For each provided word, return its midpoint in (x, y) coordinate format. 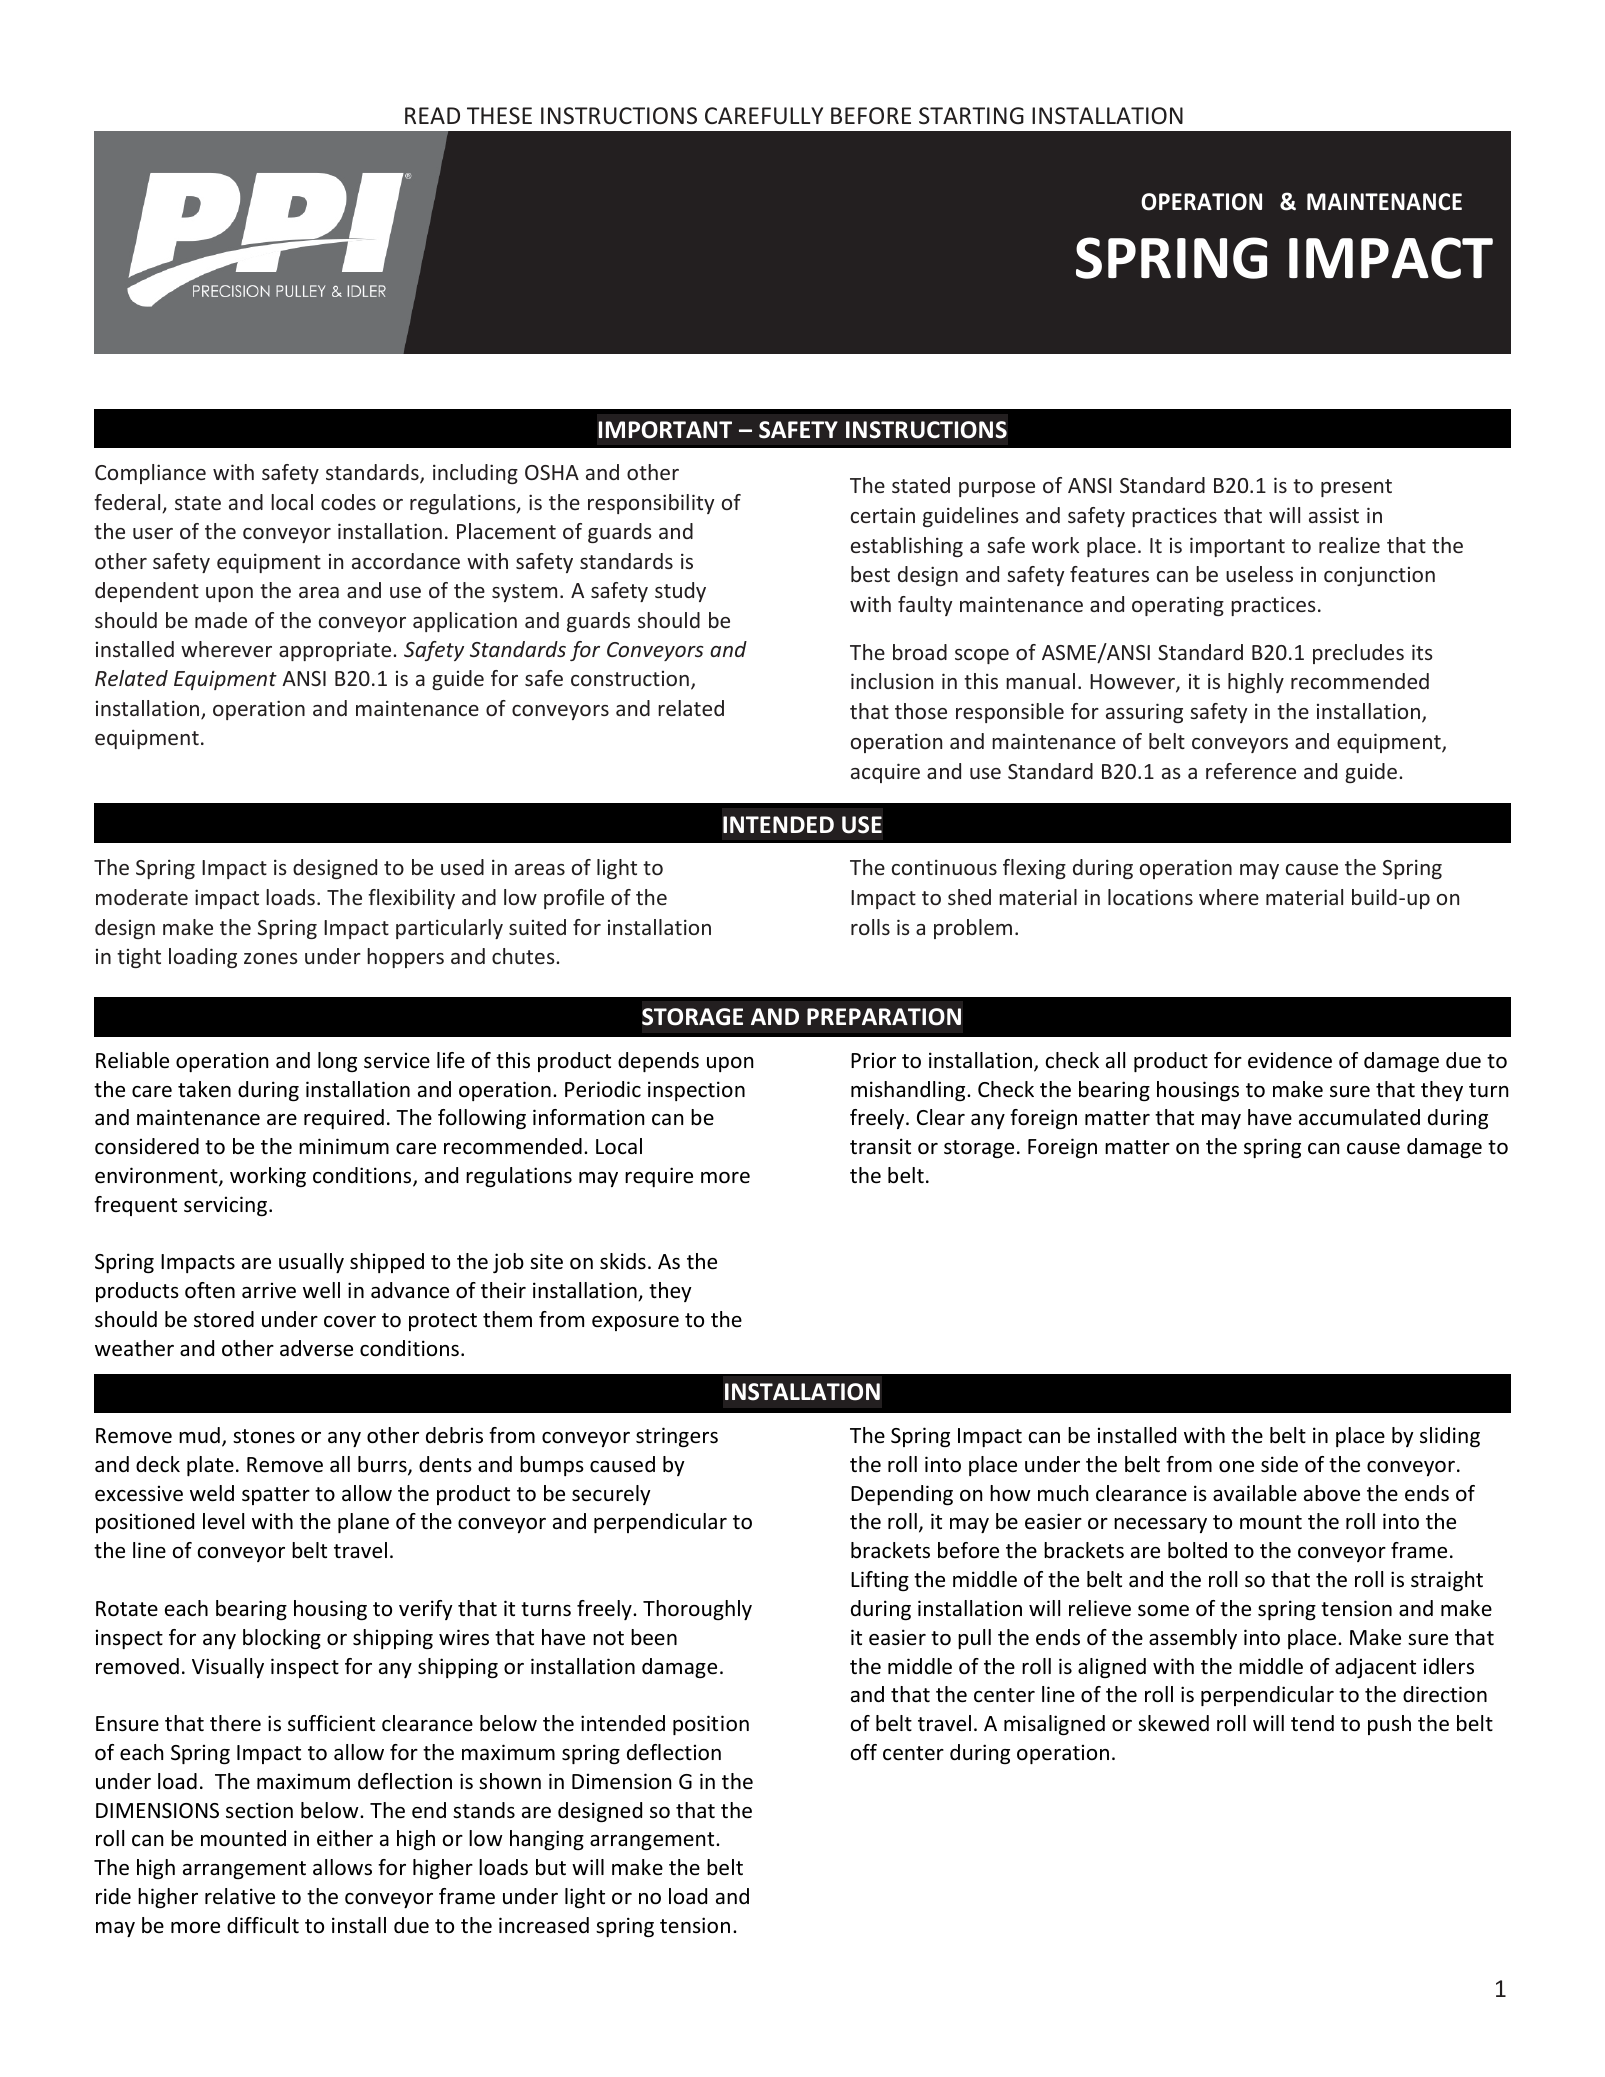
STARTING (971, 115)
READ (432, 115)
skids (623, 1261)
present (1356, 488)
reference (1251, 771)
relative (240, 1896)
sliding (1450, 1437)
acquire (885, 773)
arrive (269, 1290)
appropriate (336, 651)
